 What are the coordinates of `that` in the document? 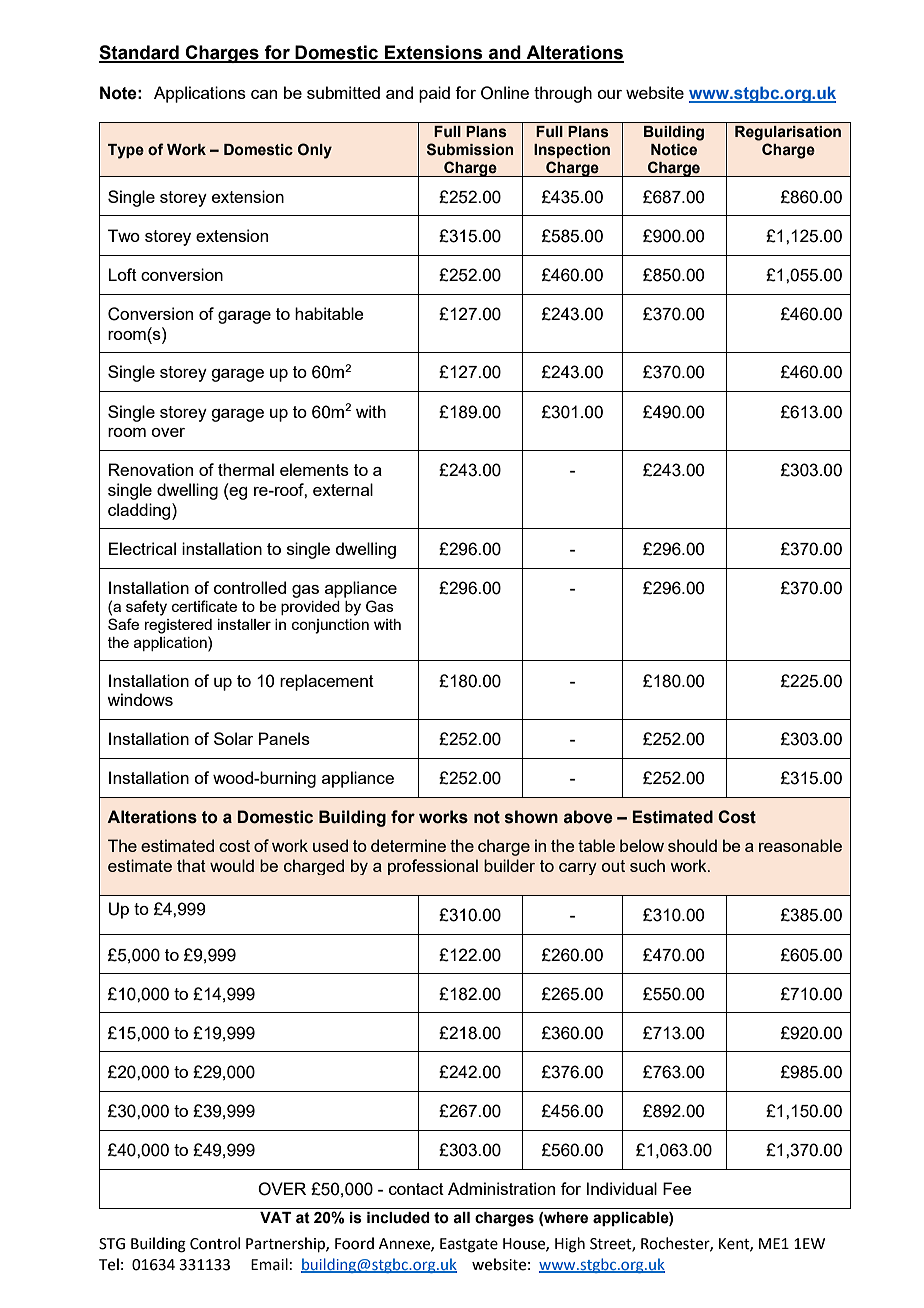 It's located at (191, 865).
